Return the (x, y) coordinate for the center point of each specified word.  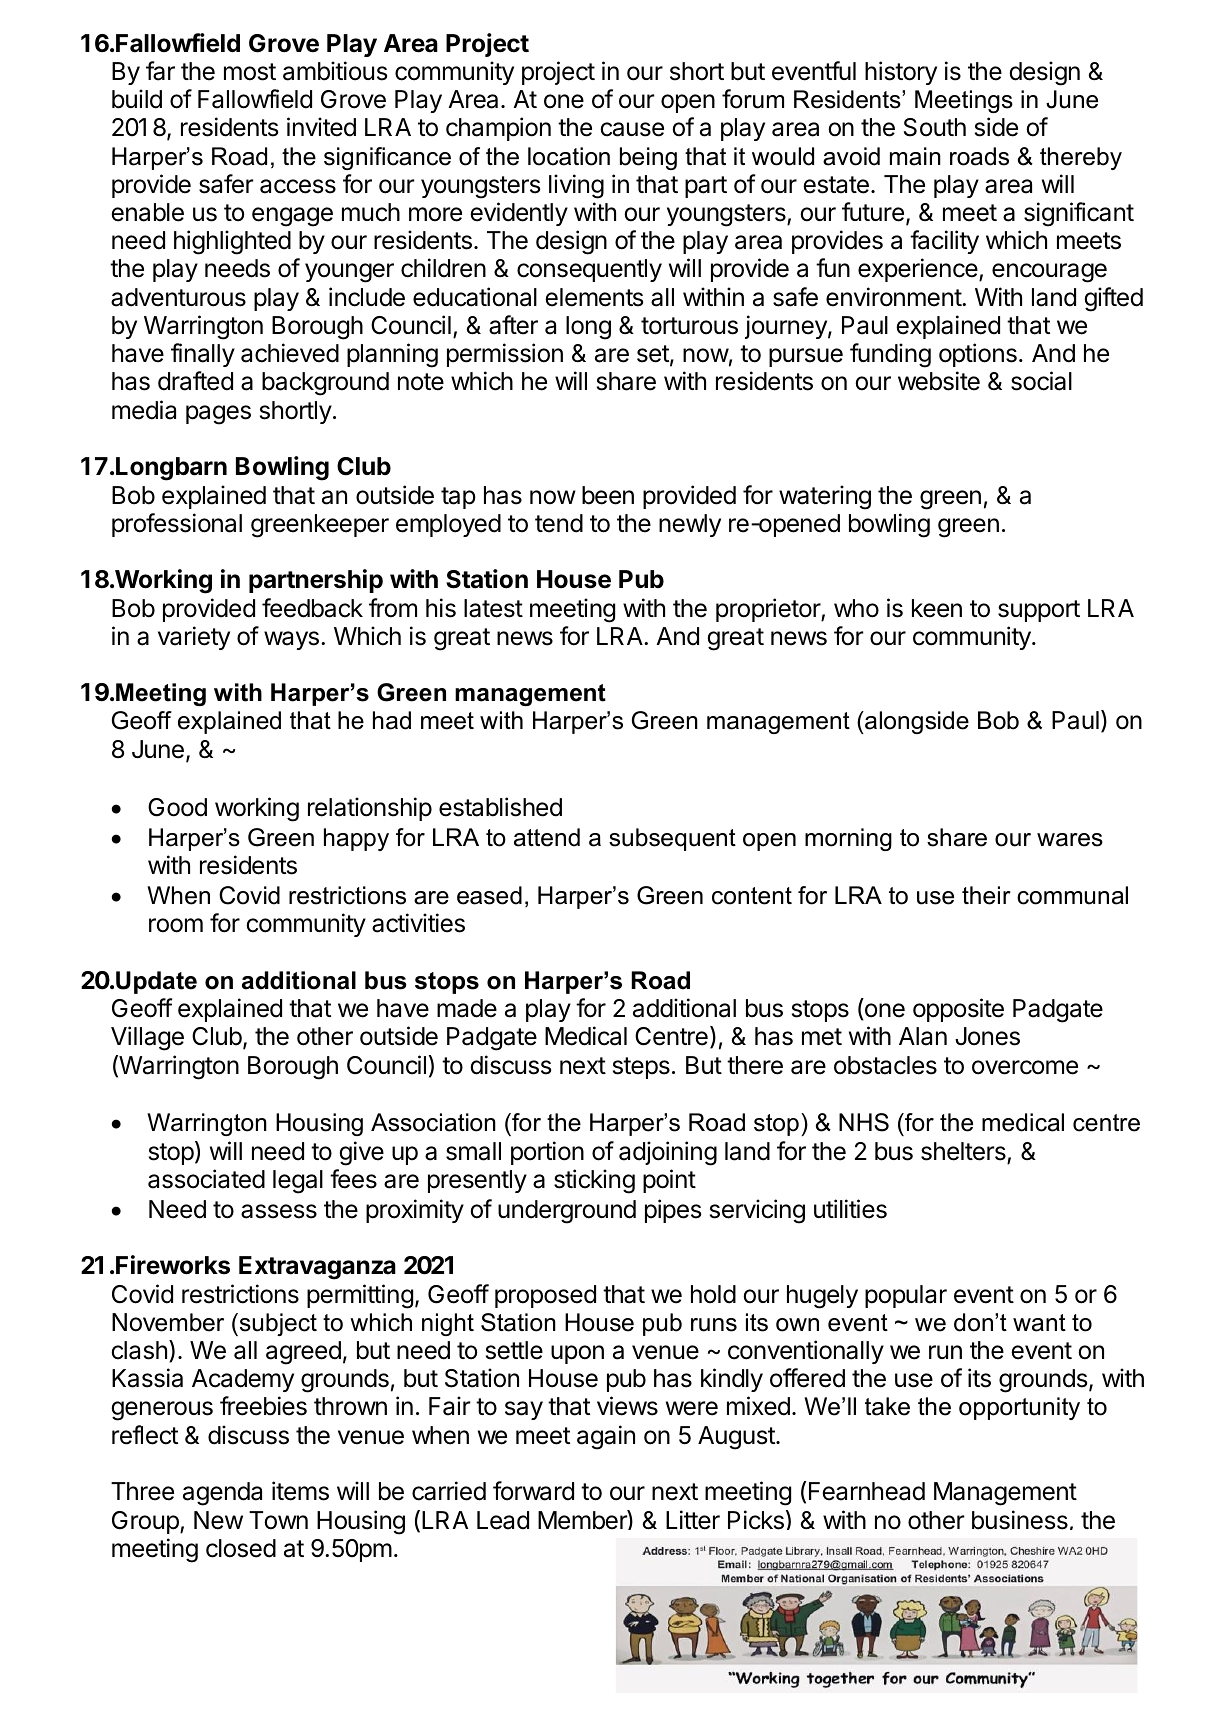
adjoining (668, 1153)
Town (278, 1520)
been (608, 495)
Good (177, 807)
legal (298, 1182)
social (1041, 381)
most (250, 72)
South (935, 127)
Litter (693, 1520)
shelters (963, 1151)
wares (1070, 840)
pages (218, 415)
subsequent (672, 839)
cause (632, 129)
